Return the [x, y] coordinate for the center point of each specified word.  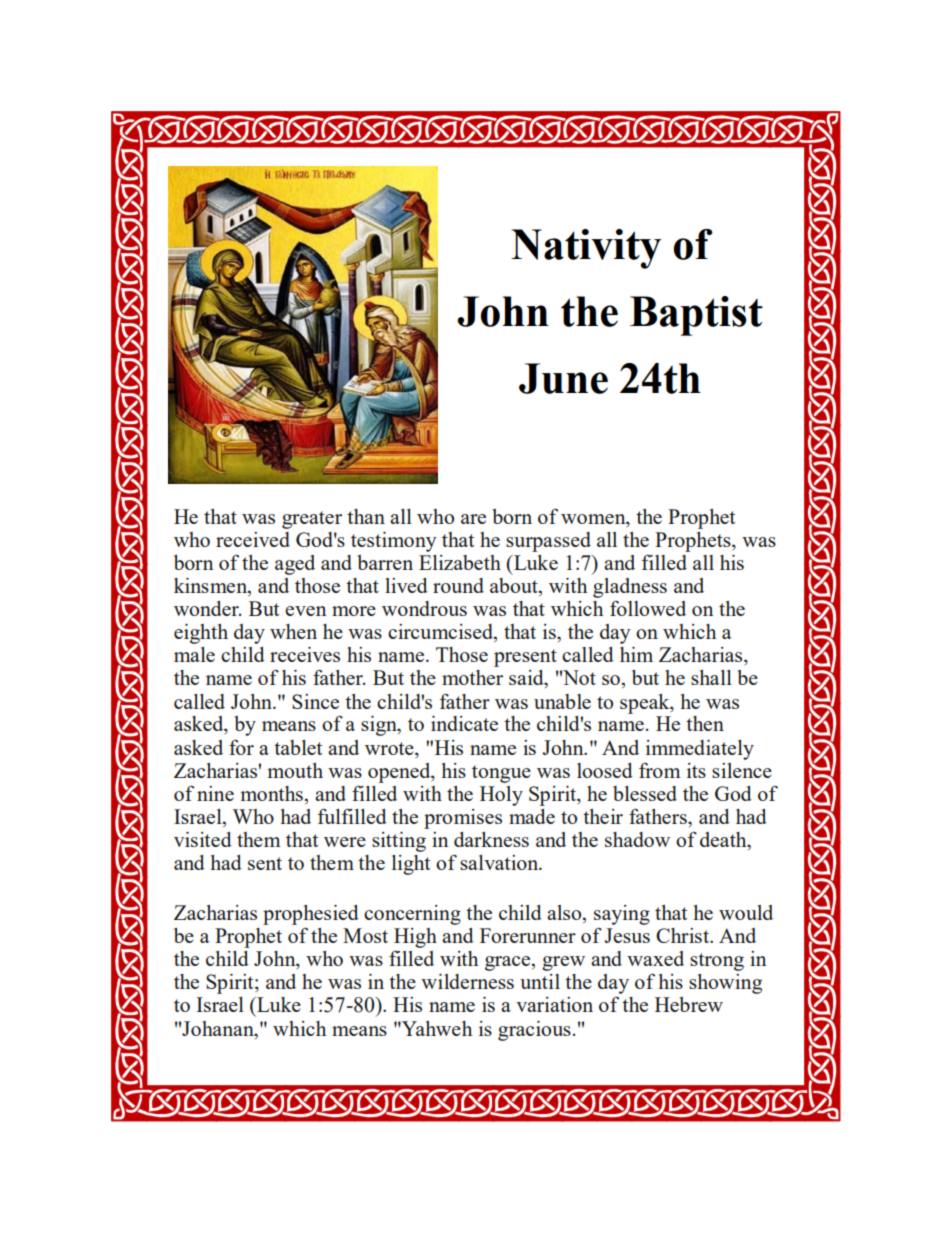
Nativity [586, 249]
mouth [295, 770]
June [563, 378]
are [473, 519]
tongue [501, 774]
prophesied [311, 915]
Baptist [696, 316]
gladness [630, 588]
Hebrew [689, 1004]
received [253, 539]
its [696, 770]
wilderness [467, 981]
